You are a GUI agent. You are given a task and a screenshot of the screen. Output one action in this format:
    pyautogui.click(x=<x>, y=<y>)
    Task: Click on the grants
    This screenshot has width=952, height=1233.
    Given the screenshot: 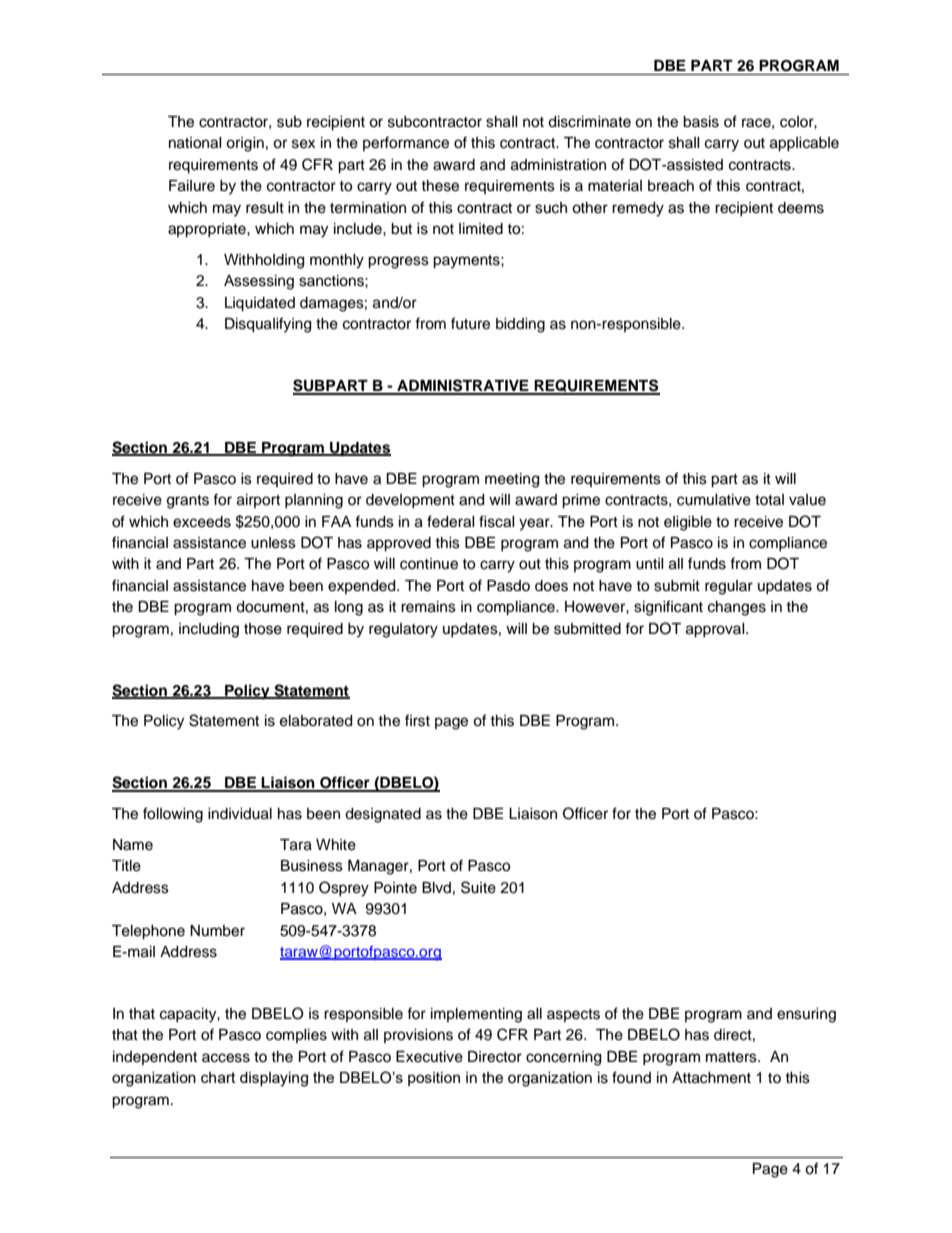 What is the action you would take?
    pyautogui.click(x=188, y=502)
